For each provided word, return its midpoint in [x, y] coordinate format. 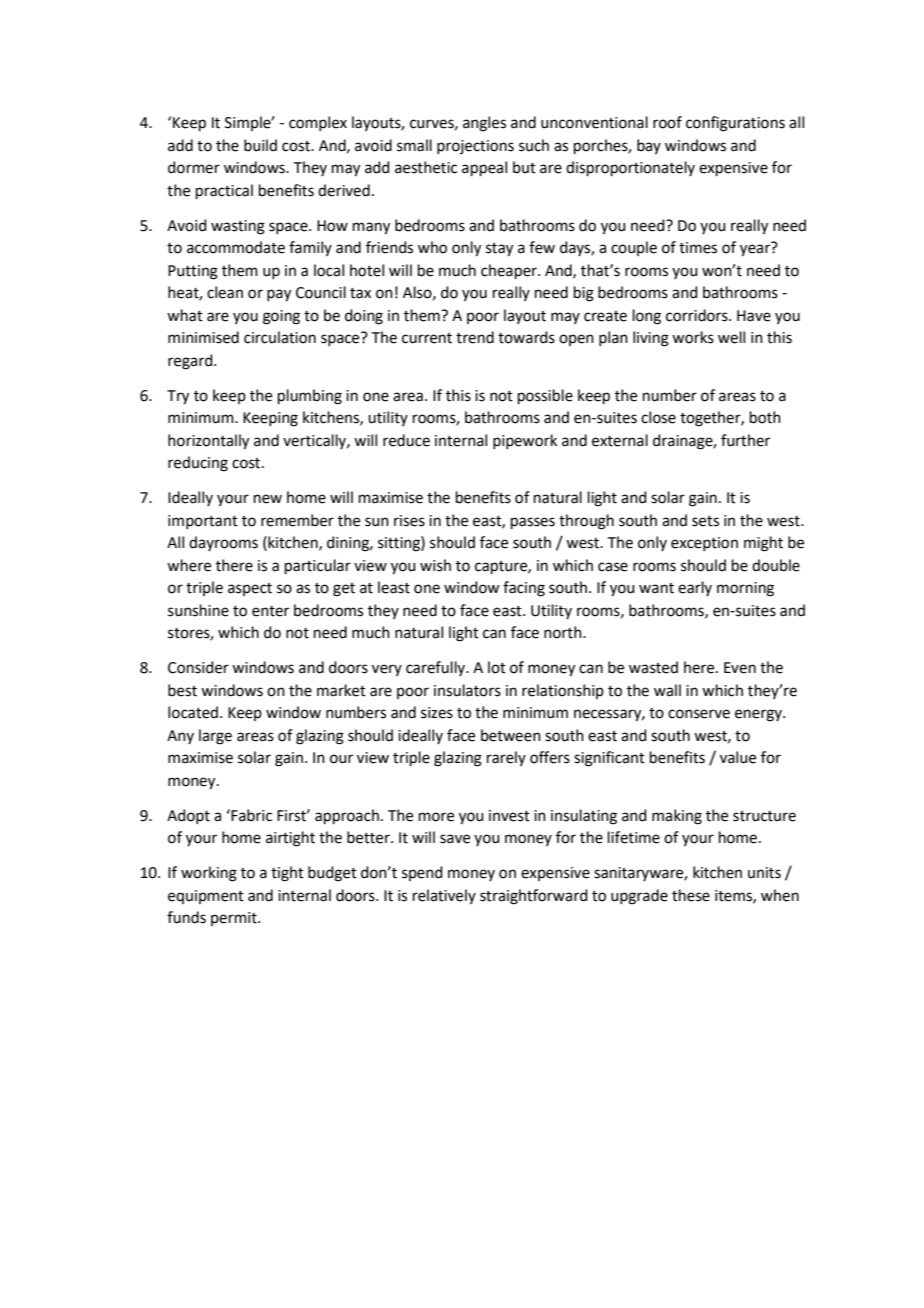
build [260, 145]
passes [533, 523]
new [268, 499]
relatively [444, 896]
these [691, 895]
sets [705, 521]
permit [235, 919]
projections [475, 147]
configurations [735, 124]
